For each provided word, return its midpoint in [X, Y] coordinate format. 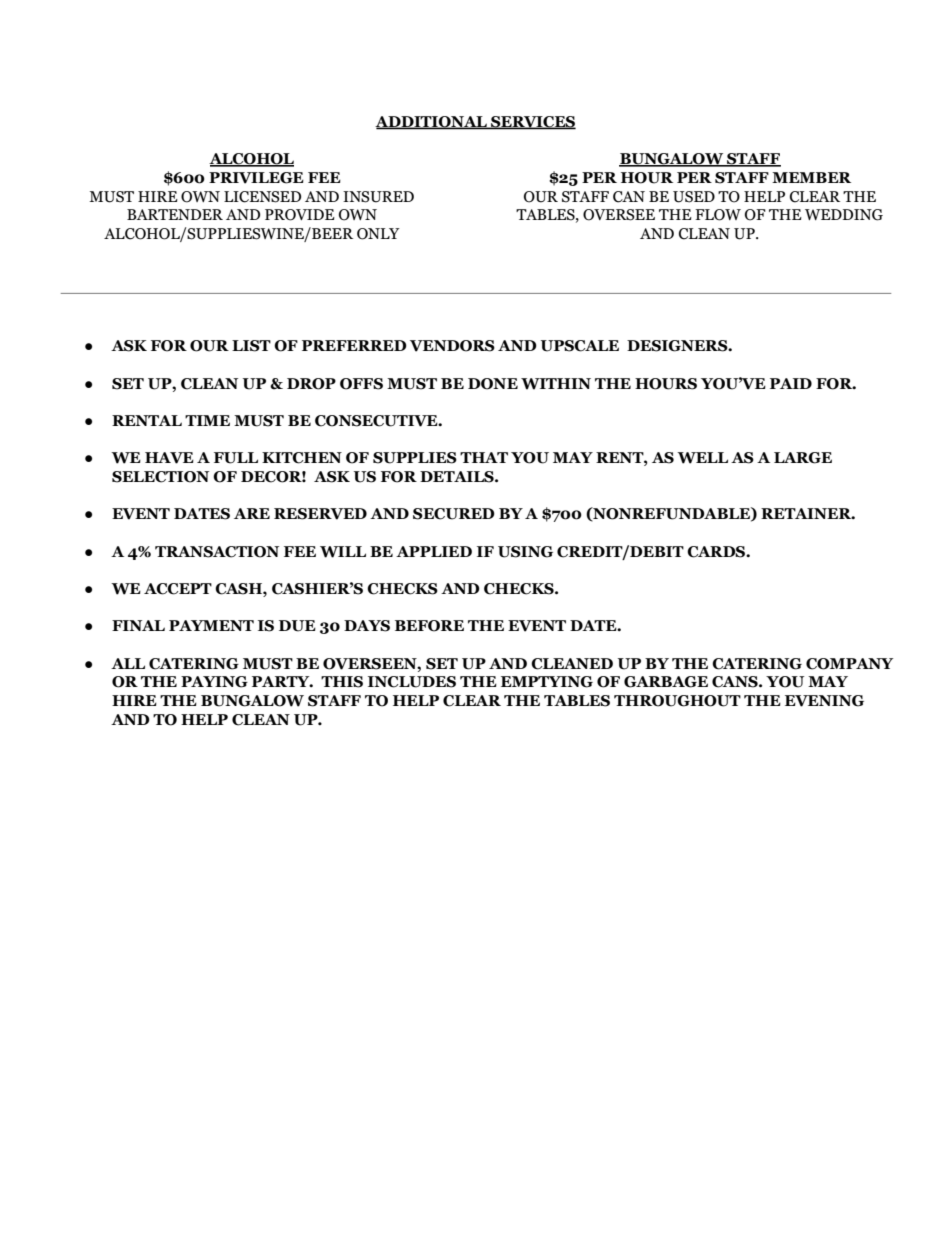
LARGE [803, 458]
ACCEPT [178, 589]
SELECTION [160, 477]
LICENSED [262, 197]
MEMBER [811, 177]
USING [525, 552]
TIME [207, 420]
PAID [791, 383]
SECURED [454, 514]
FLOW [718, 215]
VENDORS [452, 346]
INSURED [378, 197]
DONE [493, 384]
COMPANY [849, 664]
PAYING [214, 682]
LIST [251, 346]
